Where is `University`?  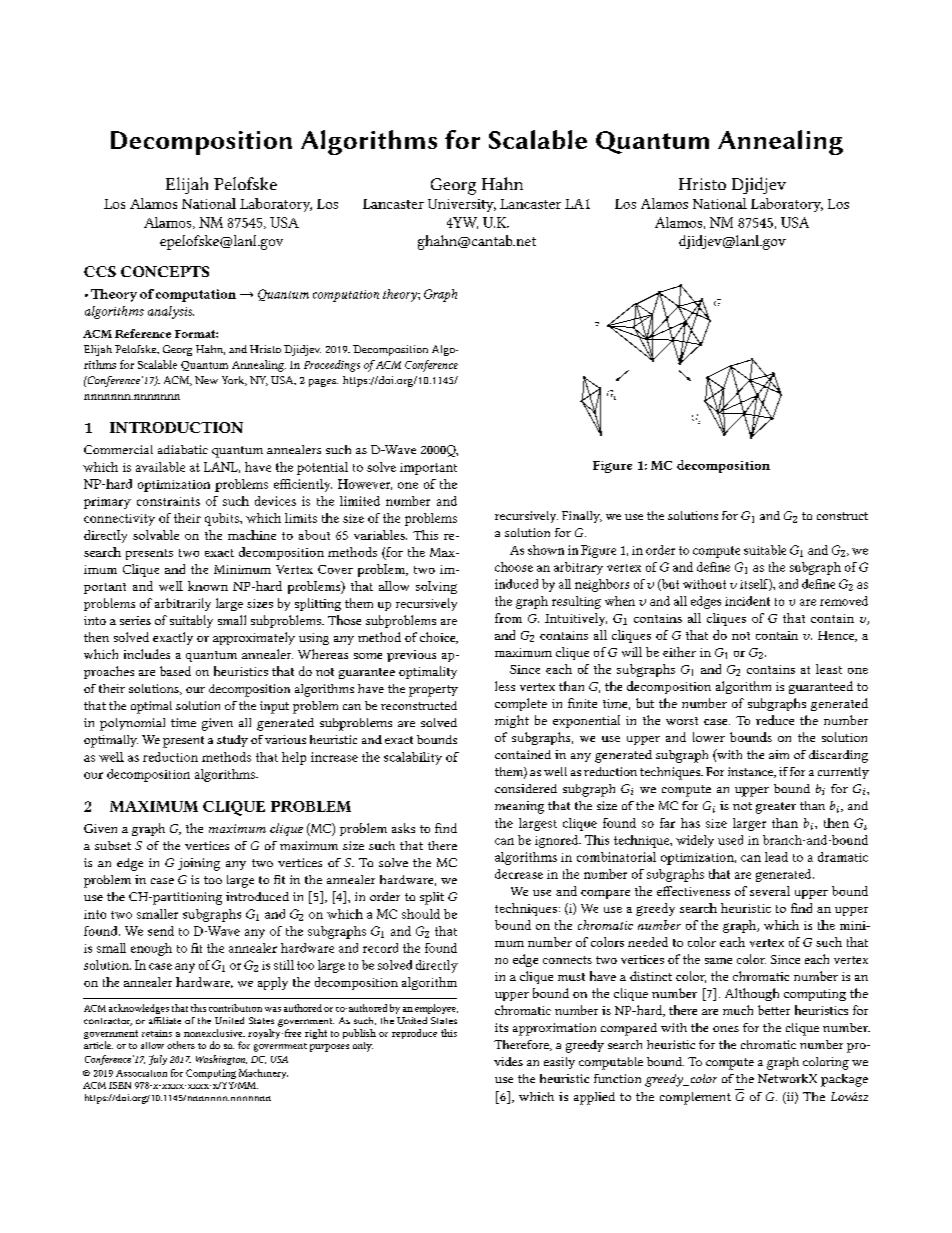 University is located at coordinates (462, 205).
